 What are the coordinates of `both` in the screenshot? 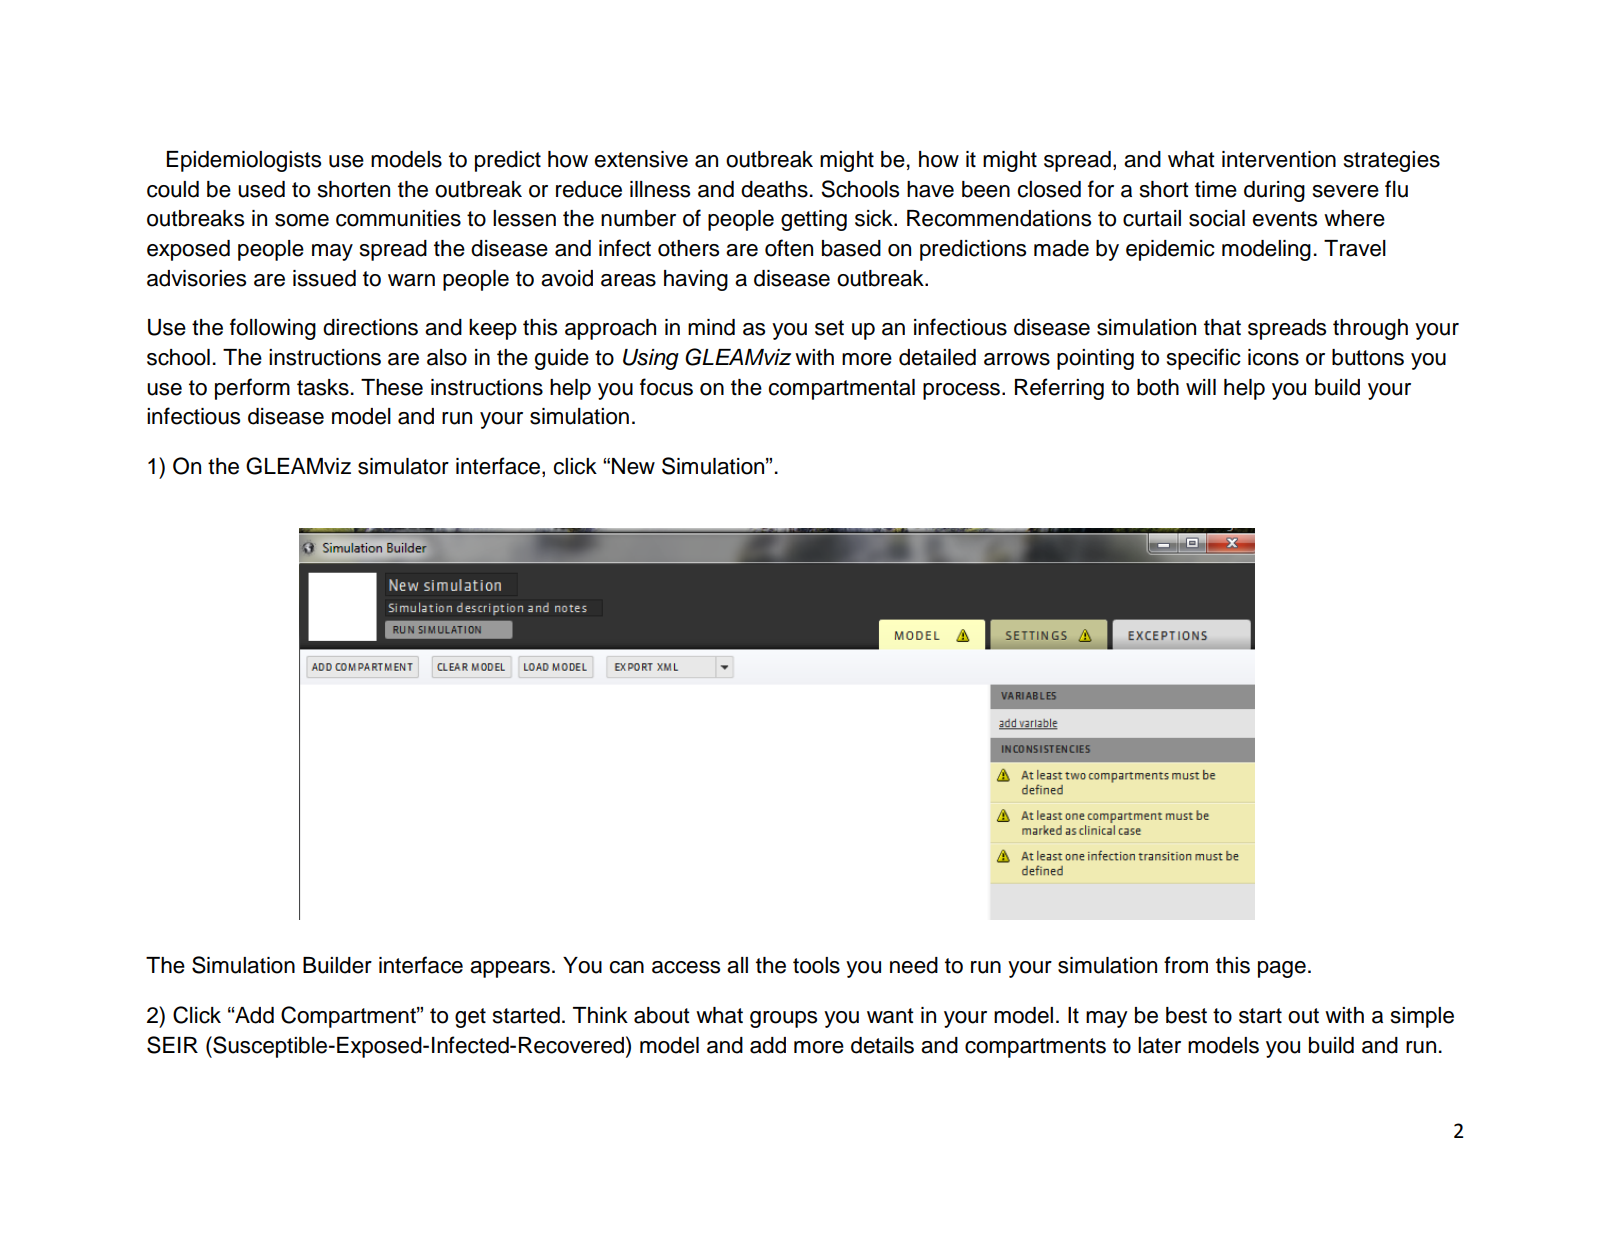 It's located at (1158, 387).
